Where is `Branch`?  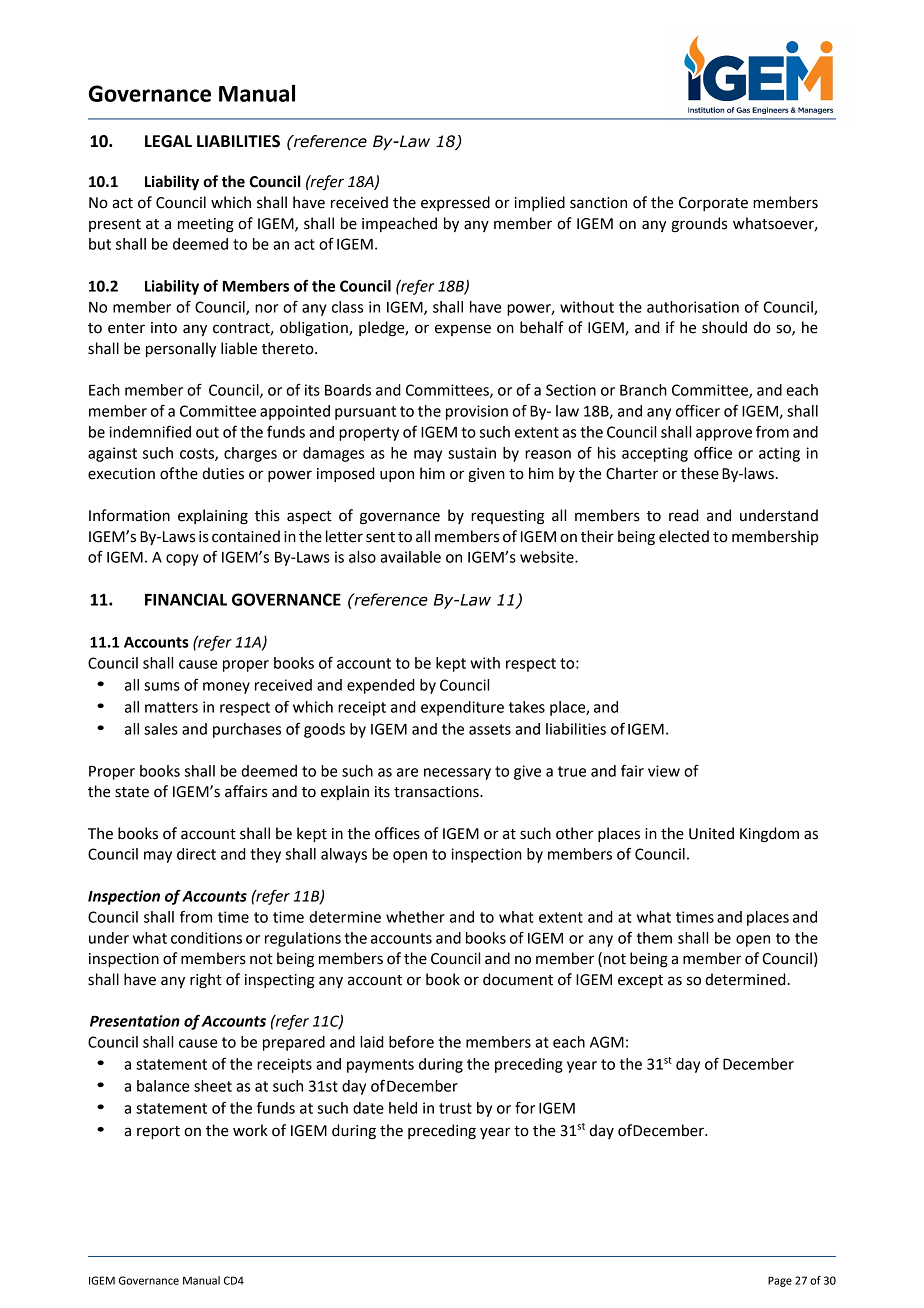
Branch is located at coordinates (643, 390).
